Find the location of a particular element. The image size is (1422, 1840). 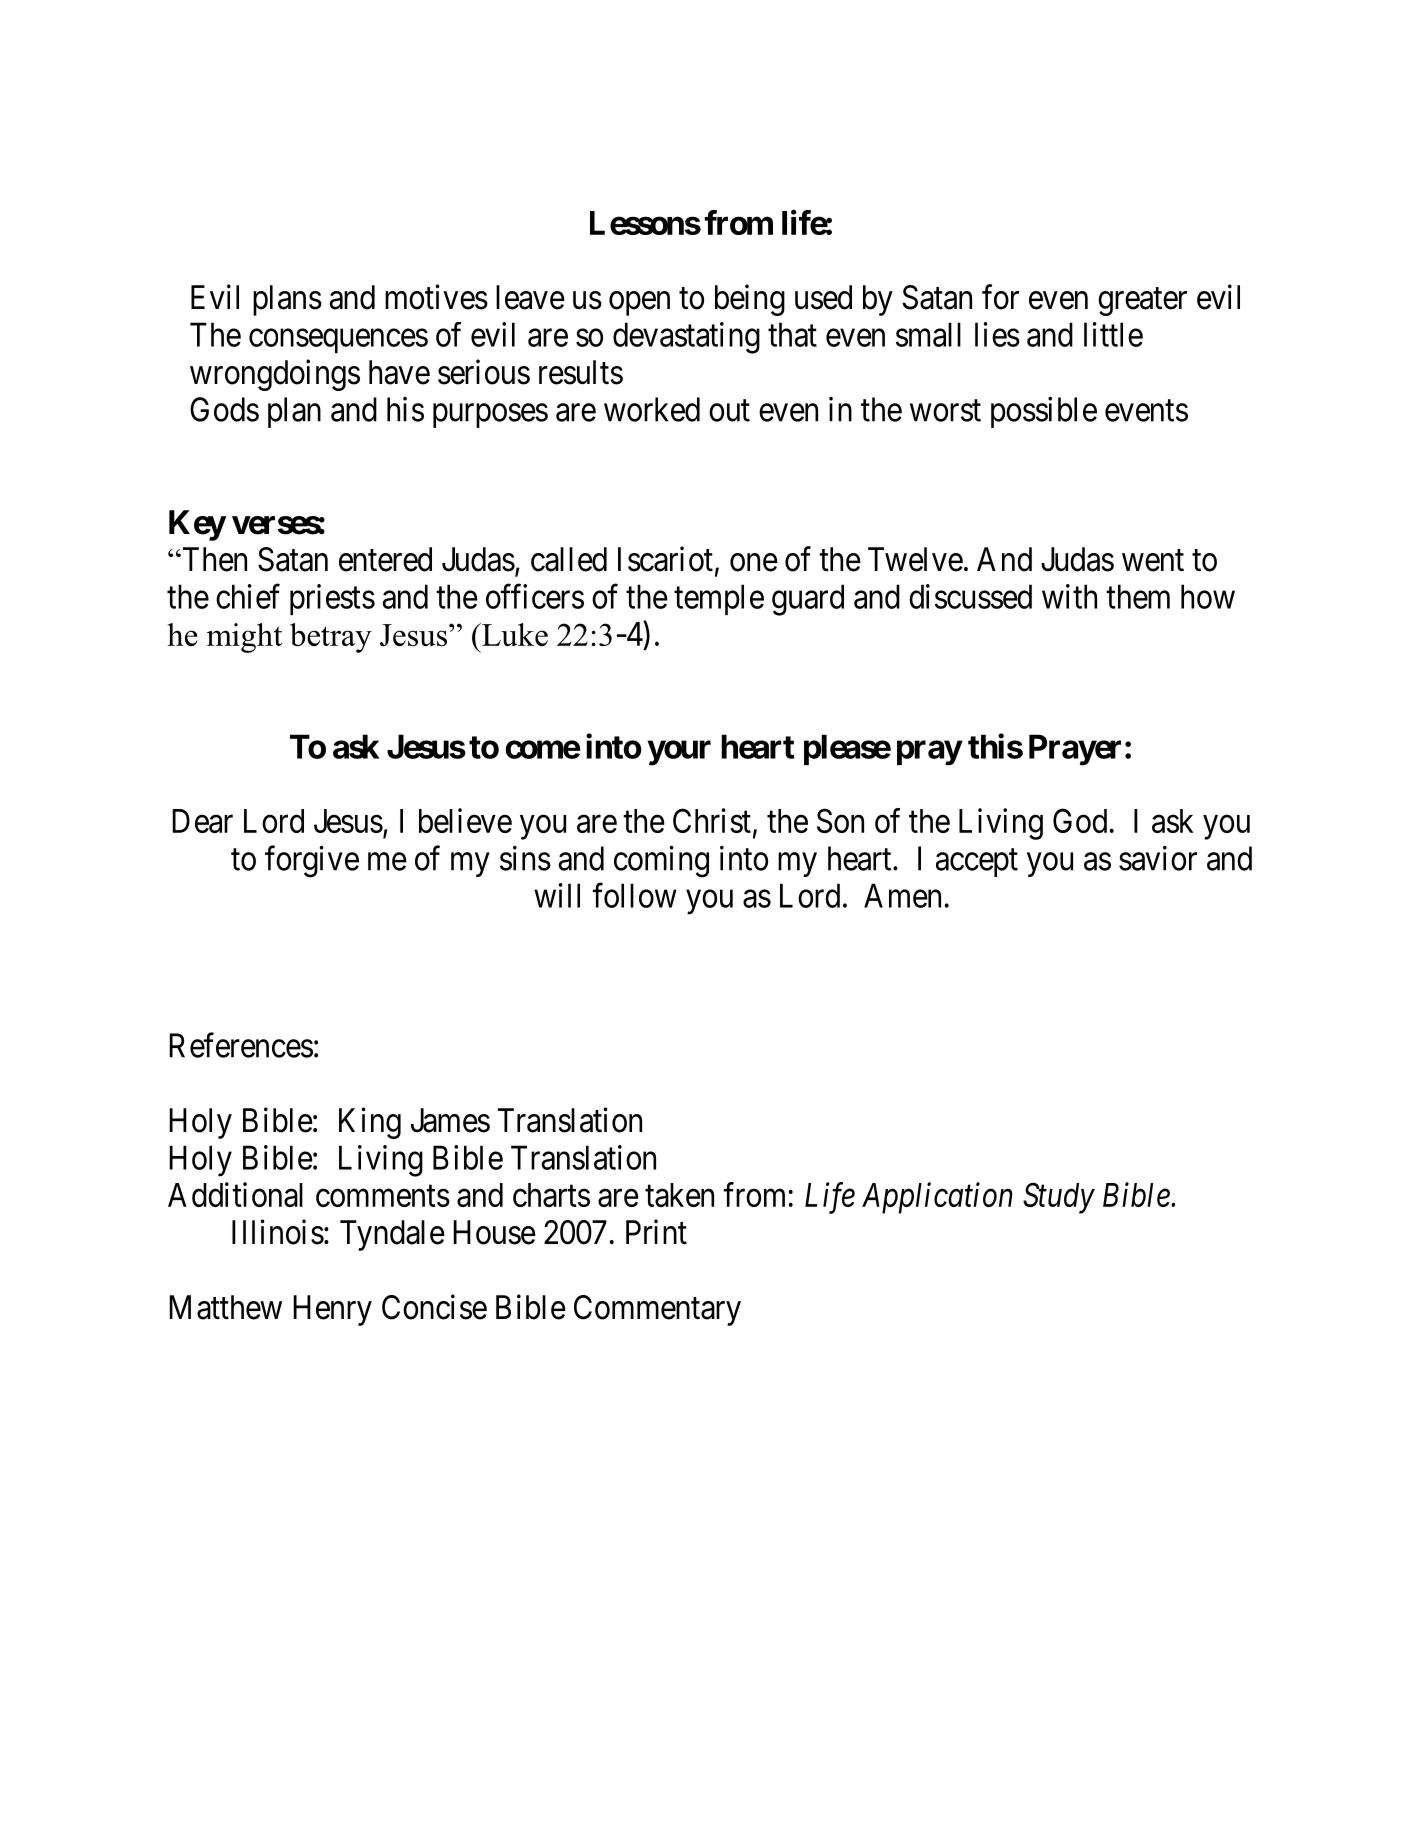

Henry is located at coordinates (332, 1310).
